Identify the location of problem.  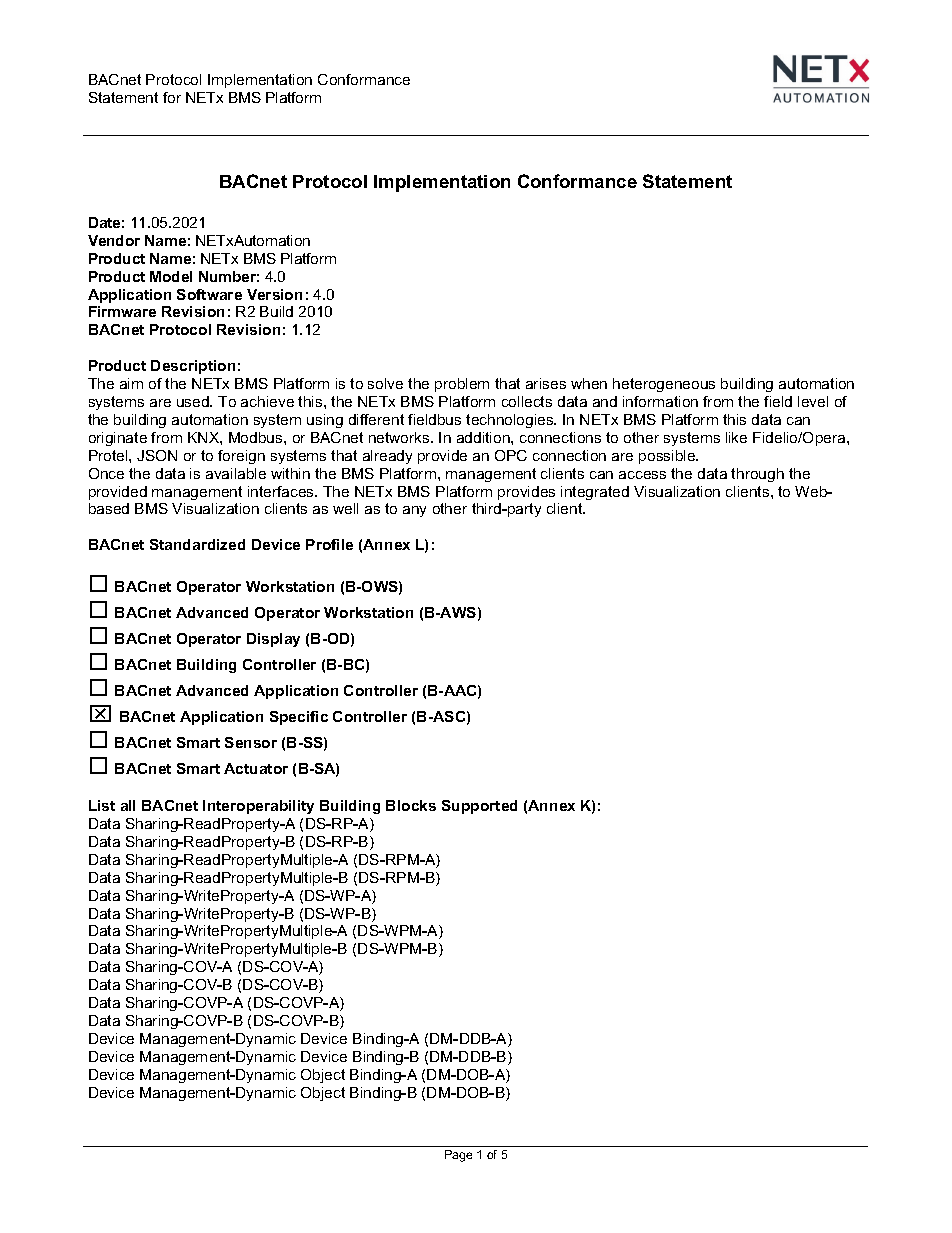
(462, 385).
